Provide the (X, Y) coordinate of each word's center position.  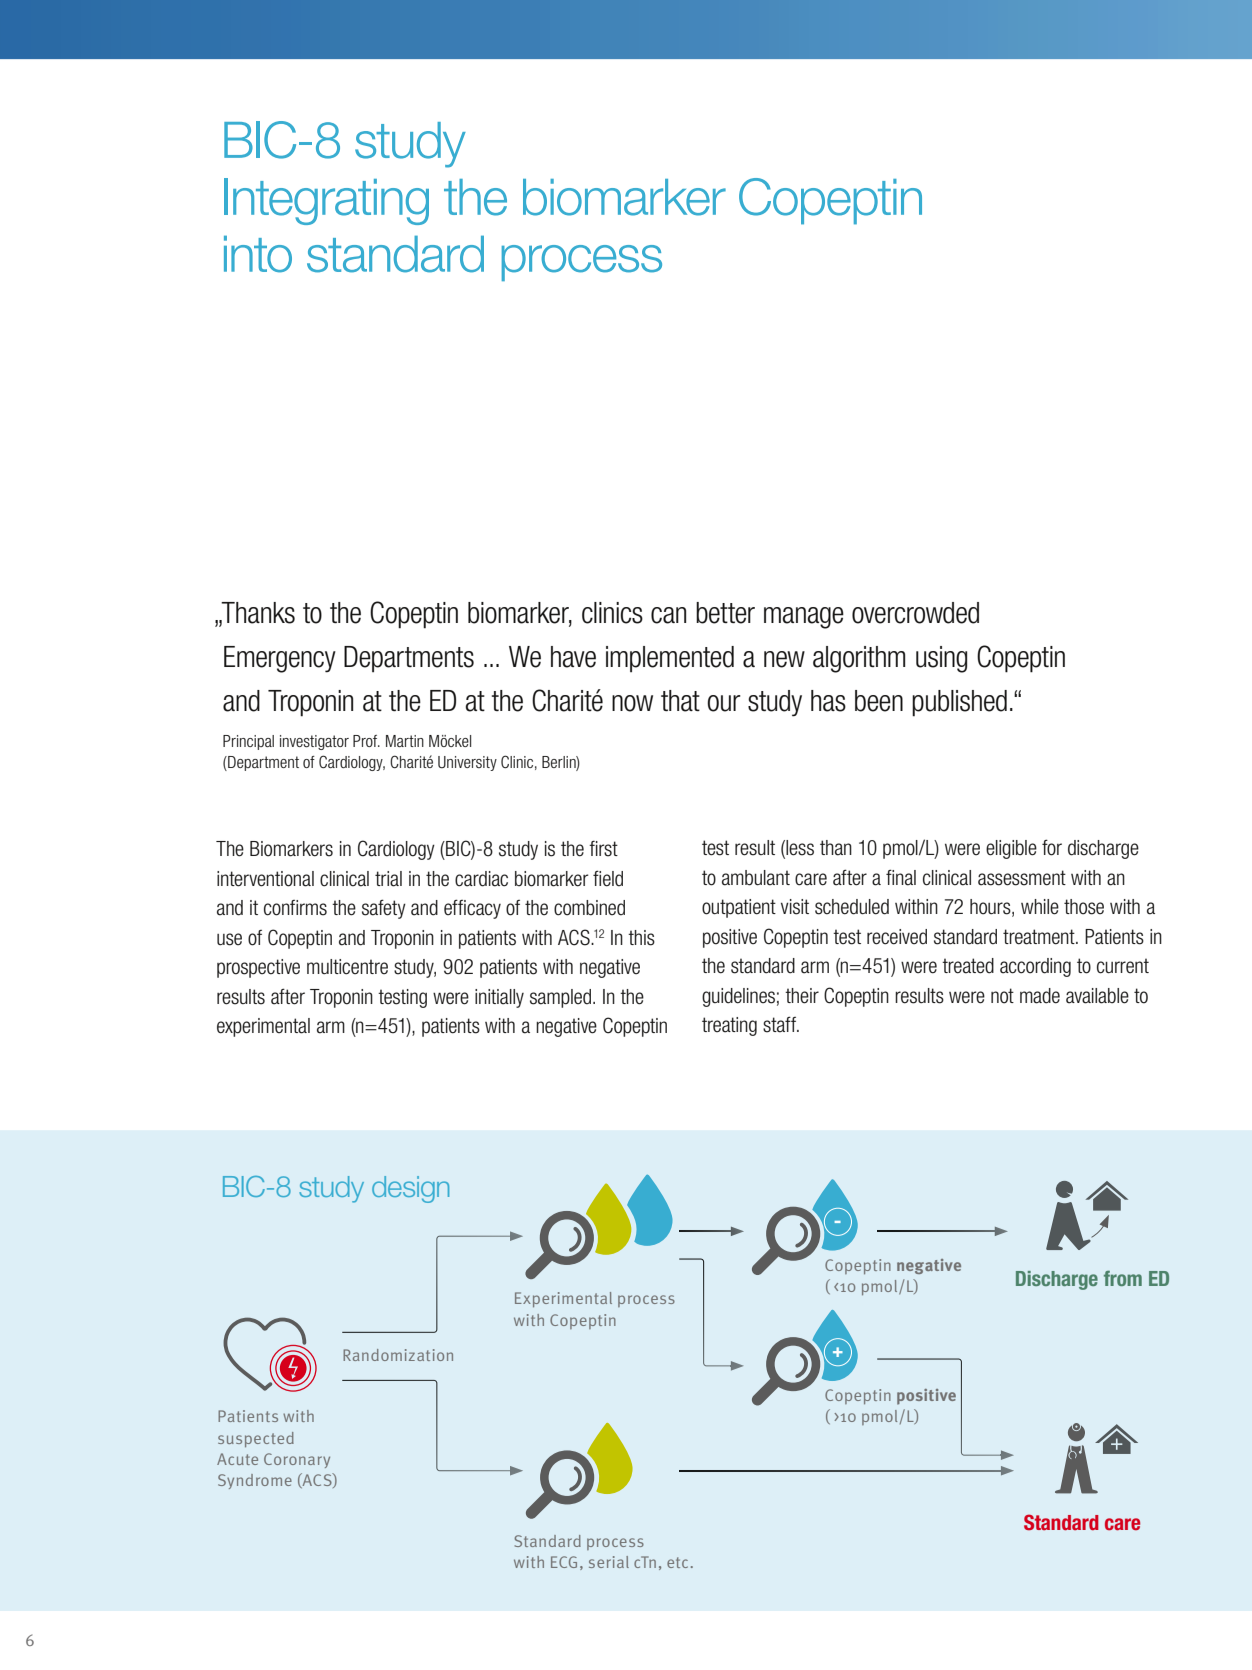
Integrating (326, 201)
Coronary (297, 1460)
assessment (1022, 878)
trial (388, 879)
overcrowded (915, 613)
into (258, 254)
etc (677, 1562)
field (608, 878)
